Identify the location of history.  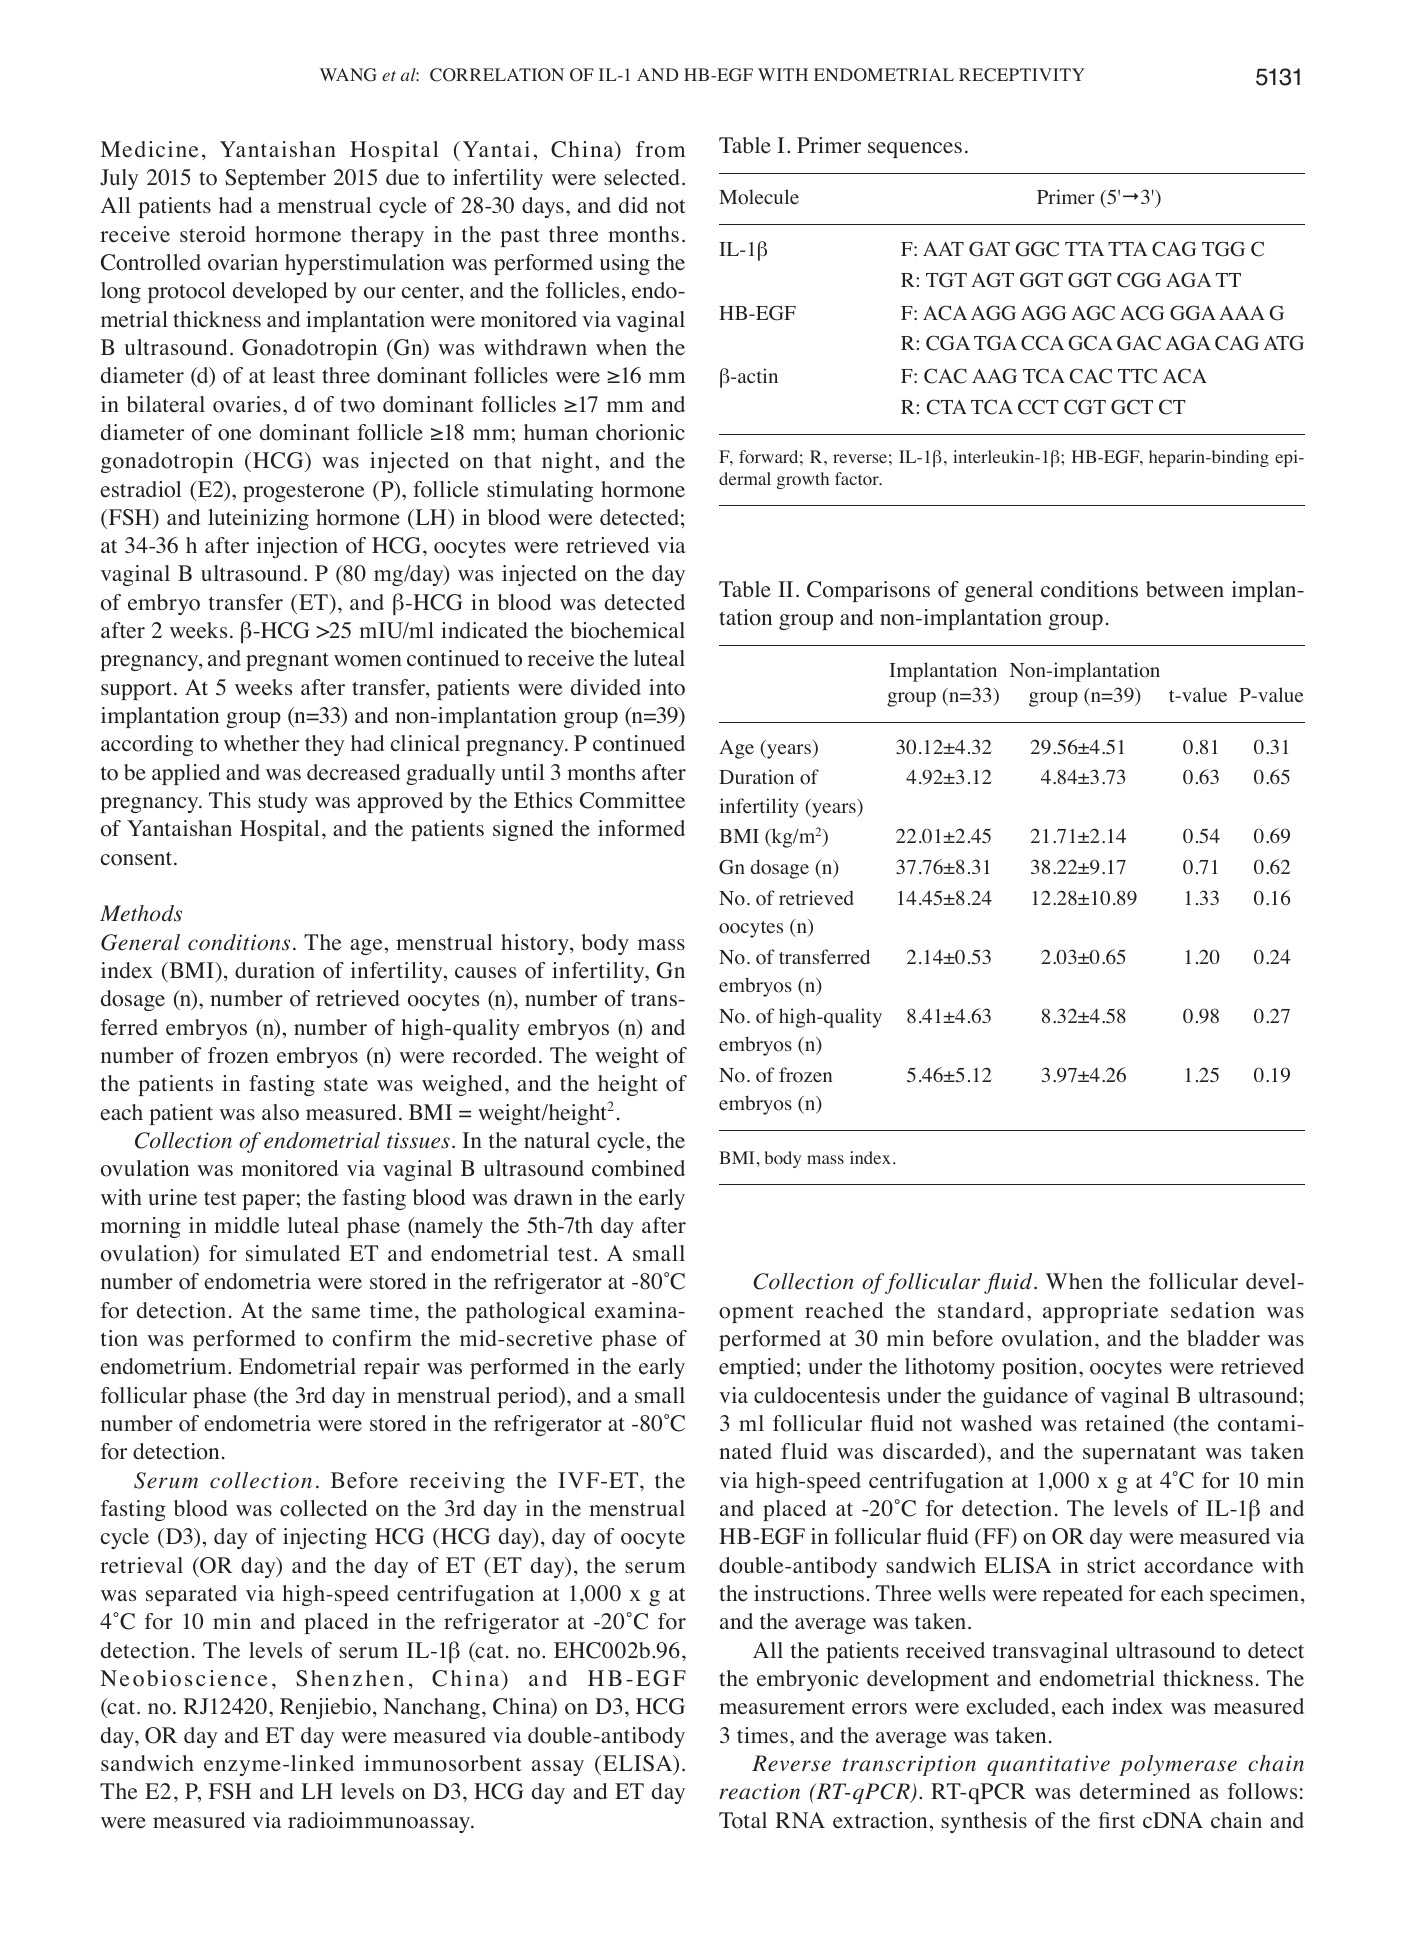
(536, 944).
